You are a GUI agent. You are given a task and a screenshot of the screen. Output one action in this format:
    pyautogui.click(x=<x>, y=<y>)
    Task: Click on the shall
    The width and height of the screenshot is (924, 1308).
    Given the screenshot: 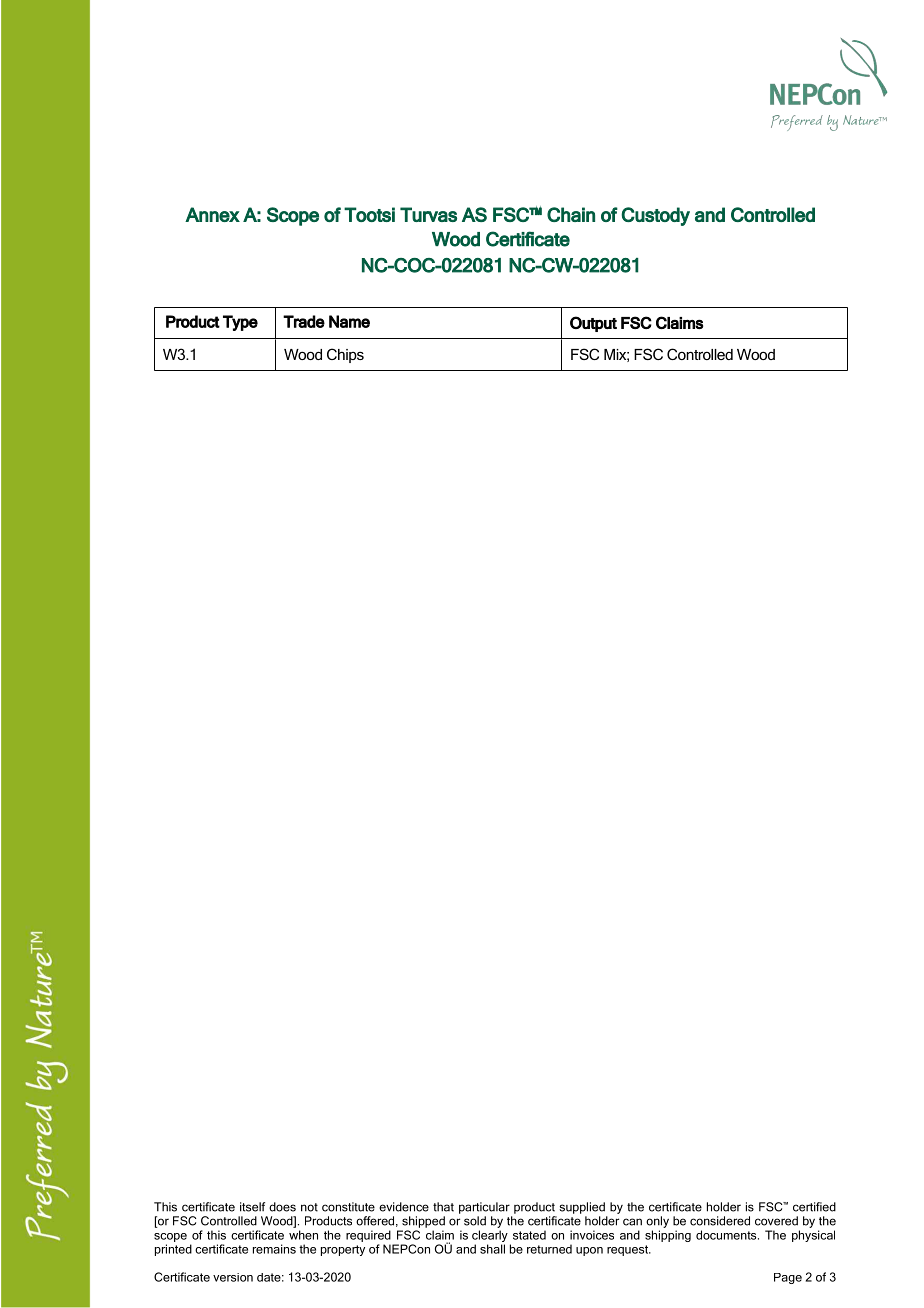 What is the action you would take?
    pyautogui.click(x=492, y=1249)
